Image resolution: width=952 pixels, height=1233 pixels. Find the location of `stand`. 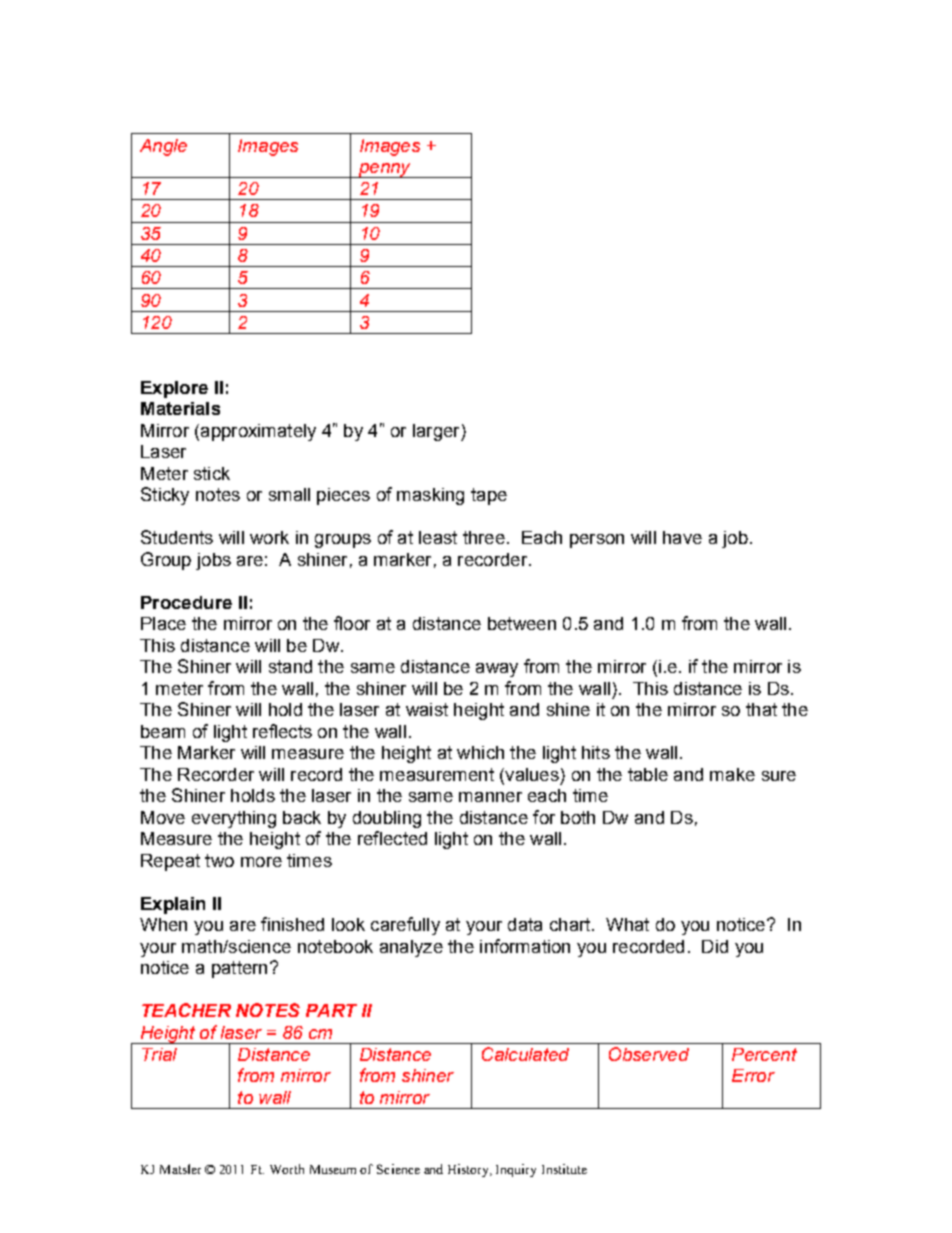

stand is located at coordinates (290, 666).
